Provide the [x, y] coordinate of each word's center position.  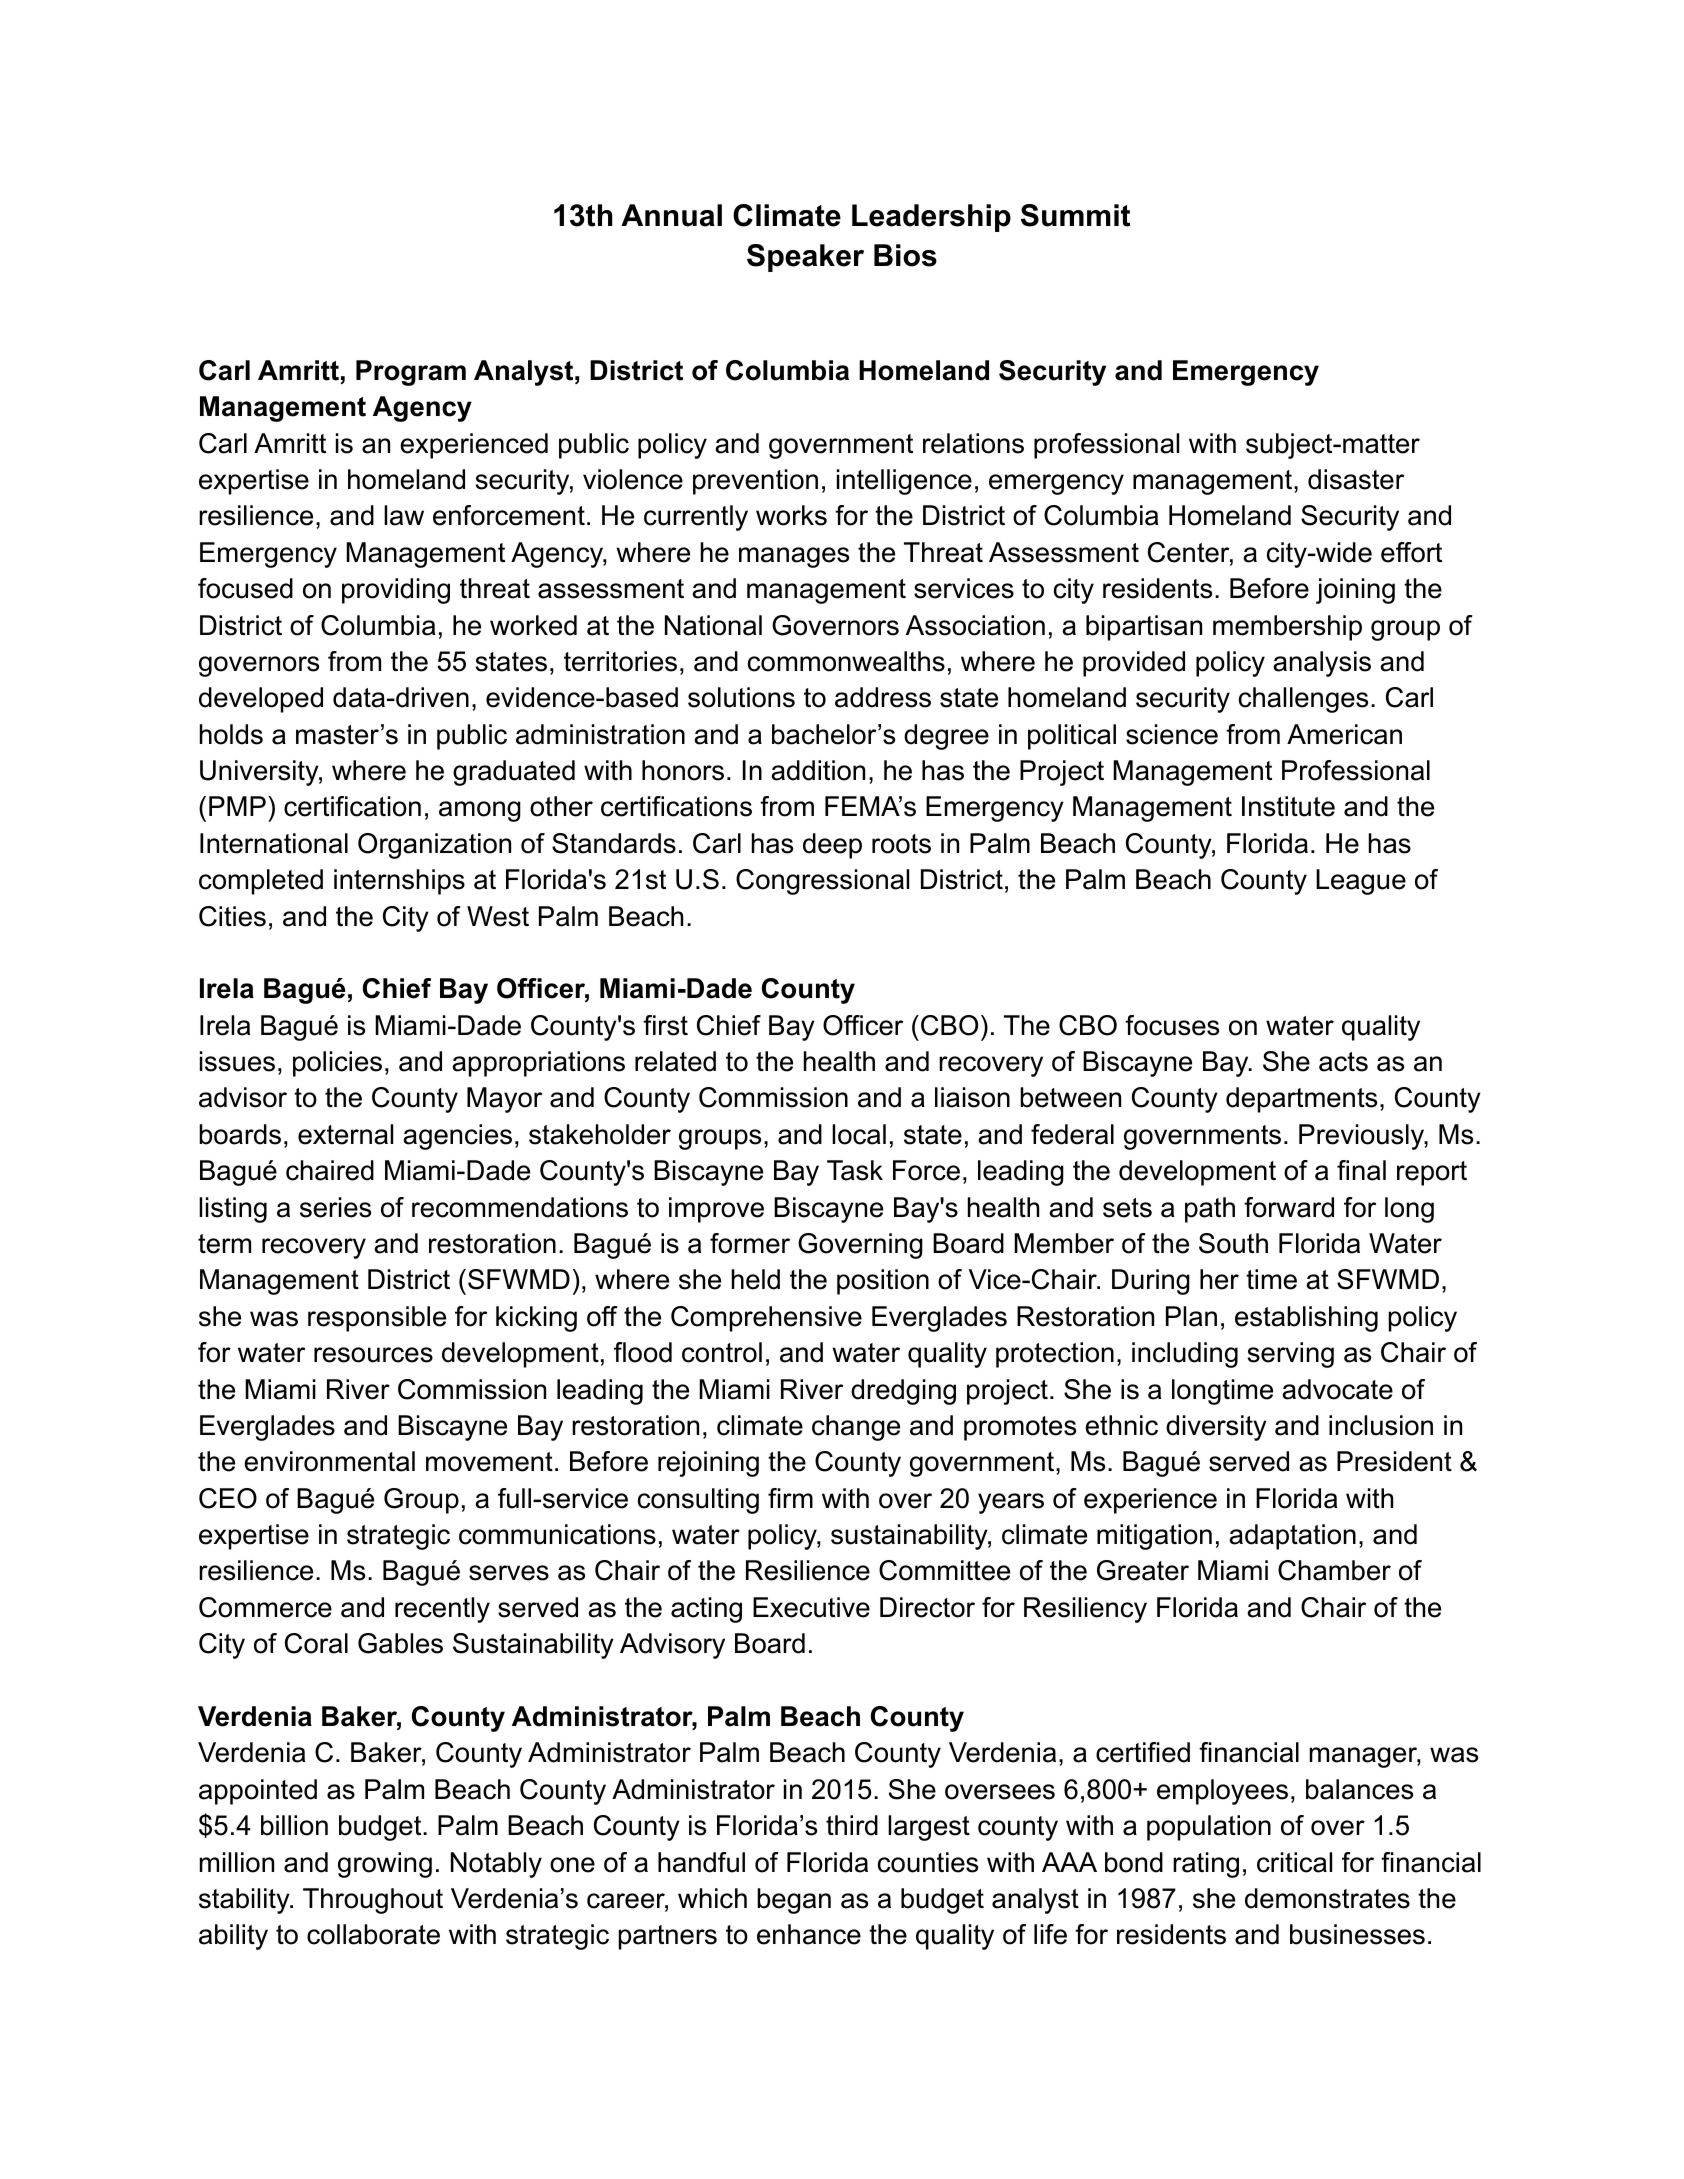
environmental [329, 1461]
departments [1301, 1100]
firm [790, 1498]
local [859, 1134]
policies [337, 1064]
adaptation [1292, 1537]
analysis [1322, 664]
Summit [1075, 215]
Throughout [373, 1901]
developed [261, 700]
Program [411, 373]
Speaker [805, 258]
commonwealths [846, 661]
